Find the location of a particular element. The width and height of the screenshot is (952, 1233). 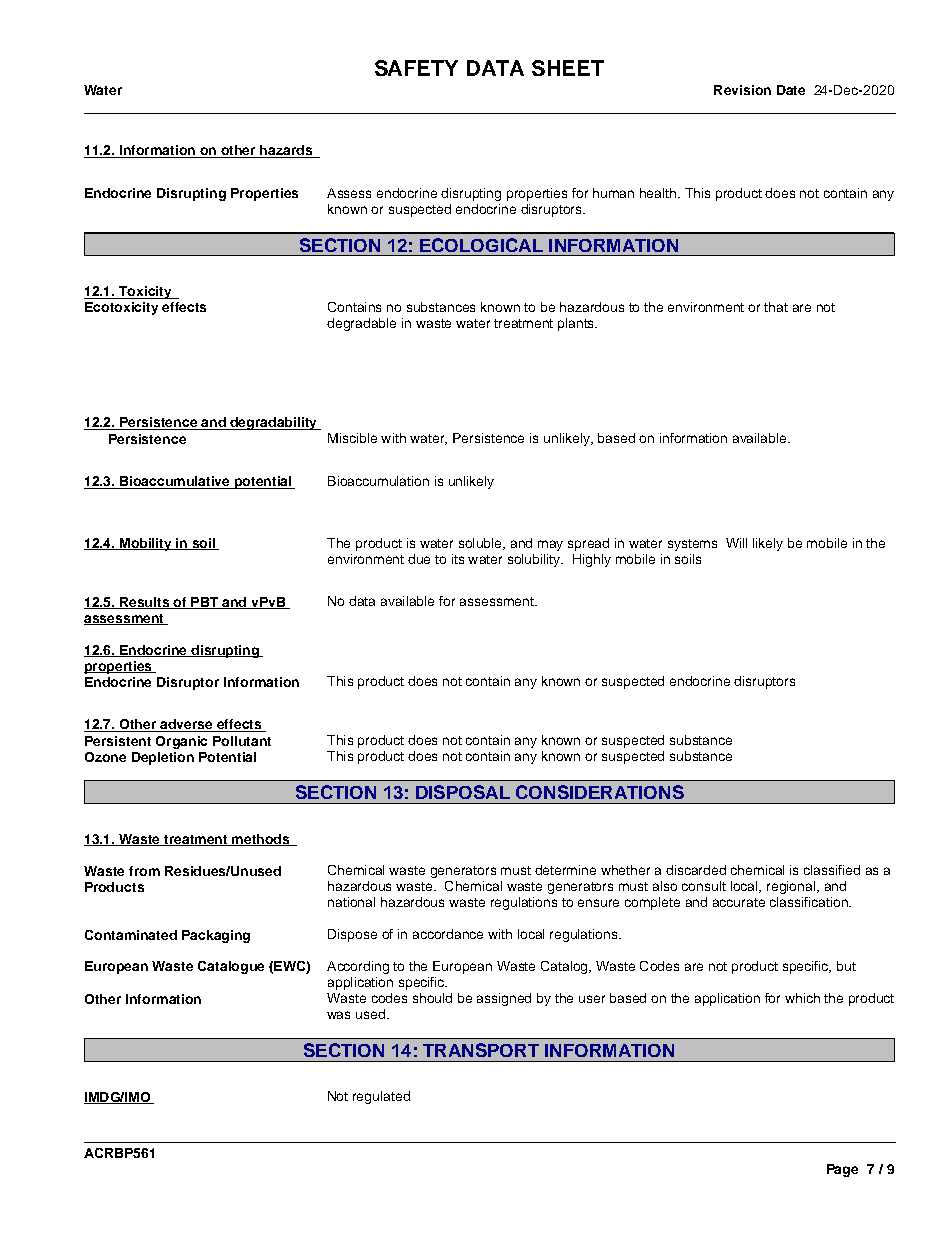

Revision is located at coordinates (742, 90).
